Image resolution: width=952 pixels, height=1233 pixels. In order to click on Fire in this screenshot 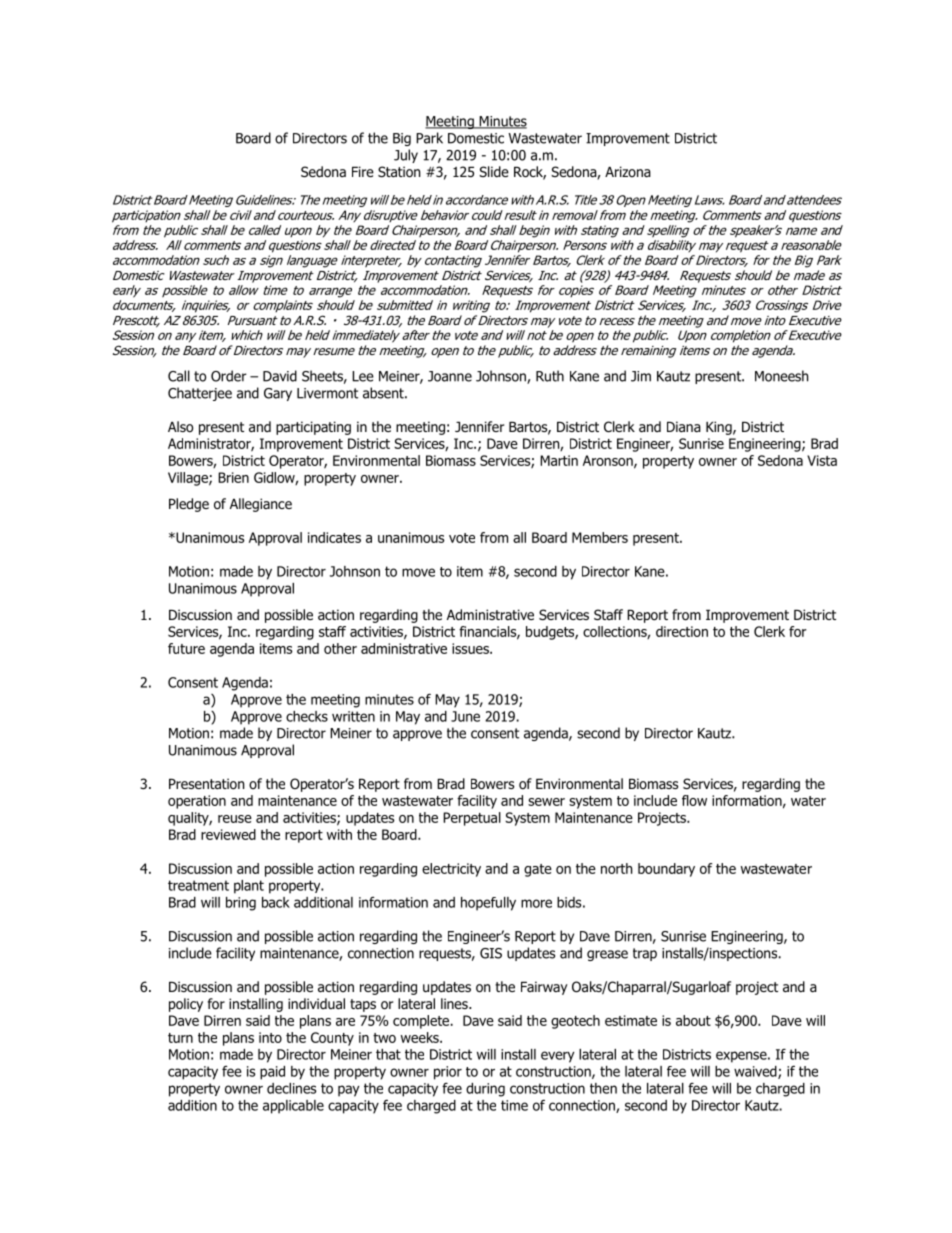, I will do `click(363, 171)`.
